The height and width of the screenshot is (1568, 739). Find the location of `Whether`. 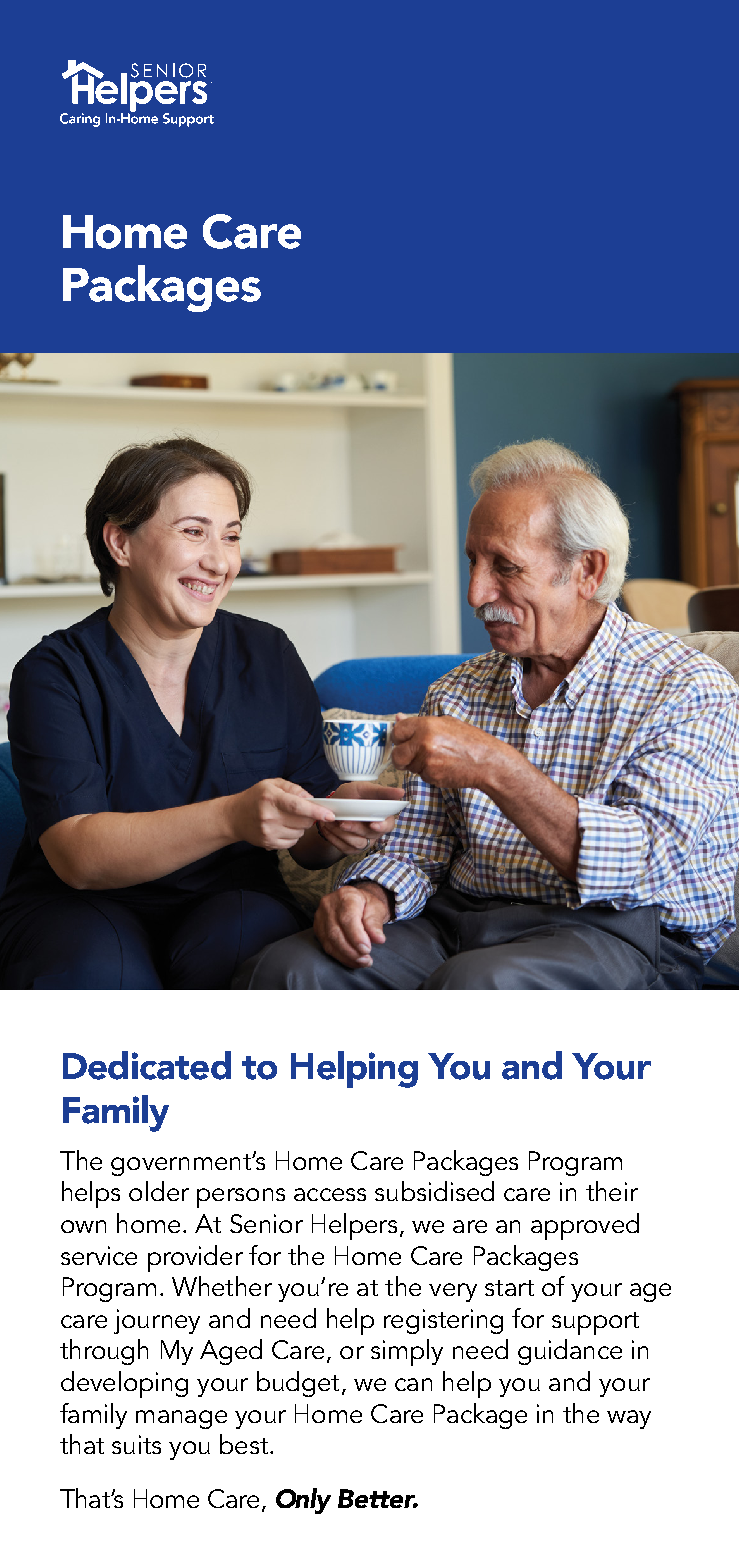

Whether is located at coordinates (222, 1286).
